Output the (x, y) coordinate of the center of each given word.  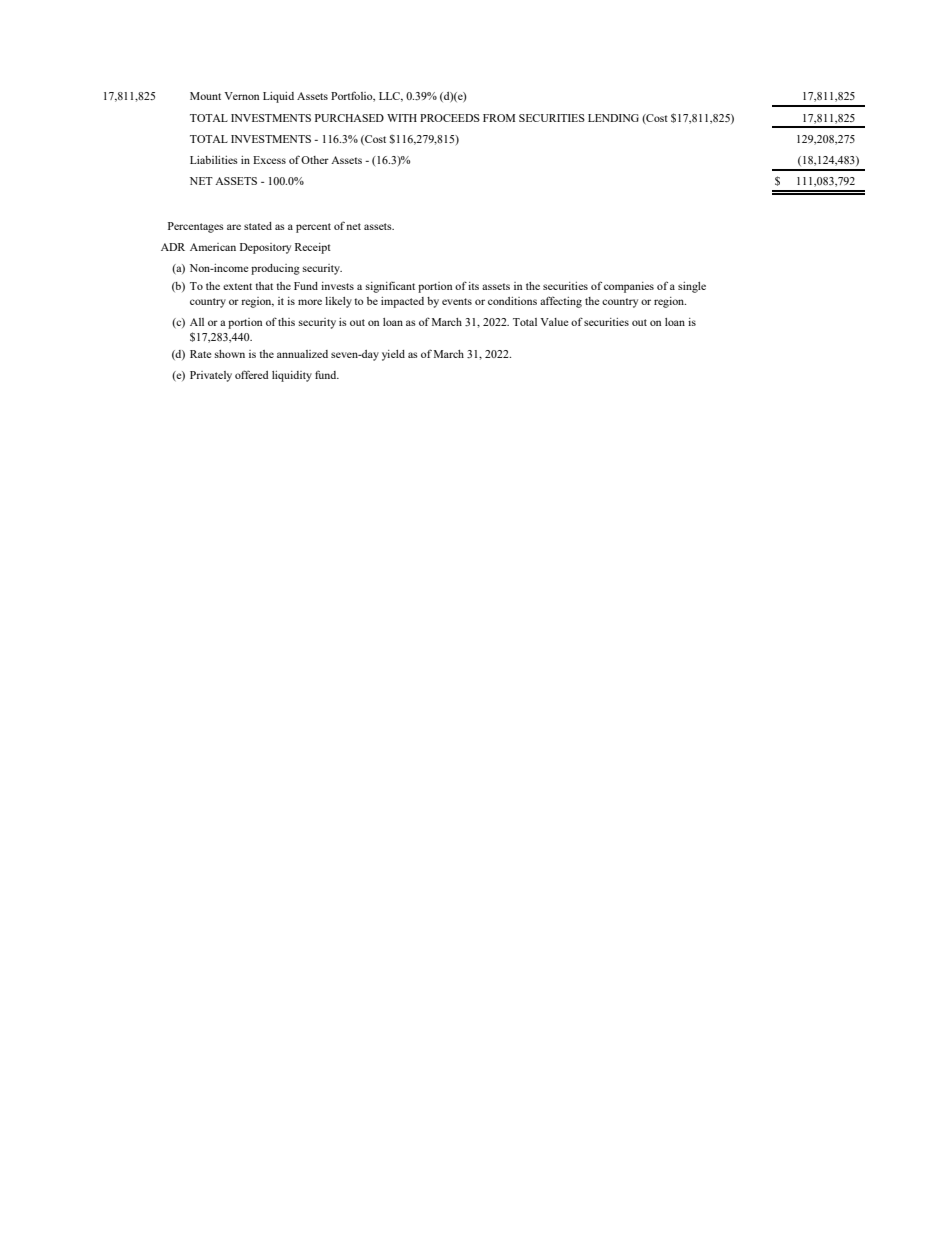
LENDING (613, 118)
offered (252, 374)
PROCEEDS (450, 118)
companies (629, 287)
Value (554, 322)
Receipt (313, 248)
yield (393, 355)
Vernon (241, 96)
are (234, 227)
